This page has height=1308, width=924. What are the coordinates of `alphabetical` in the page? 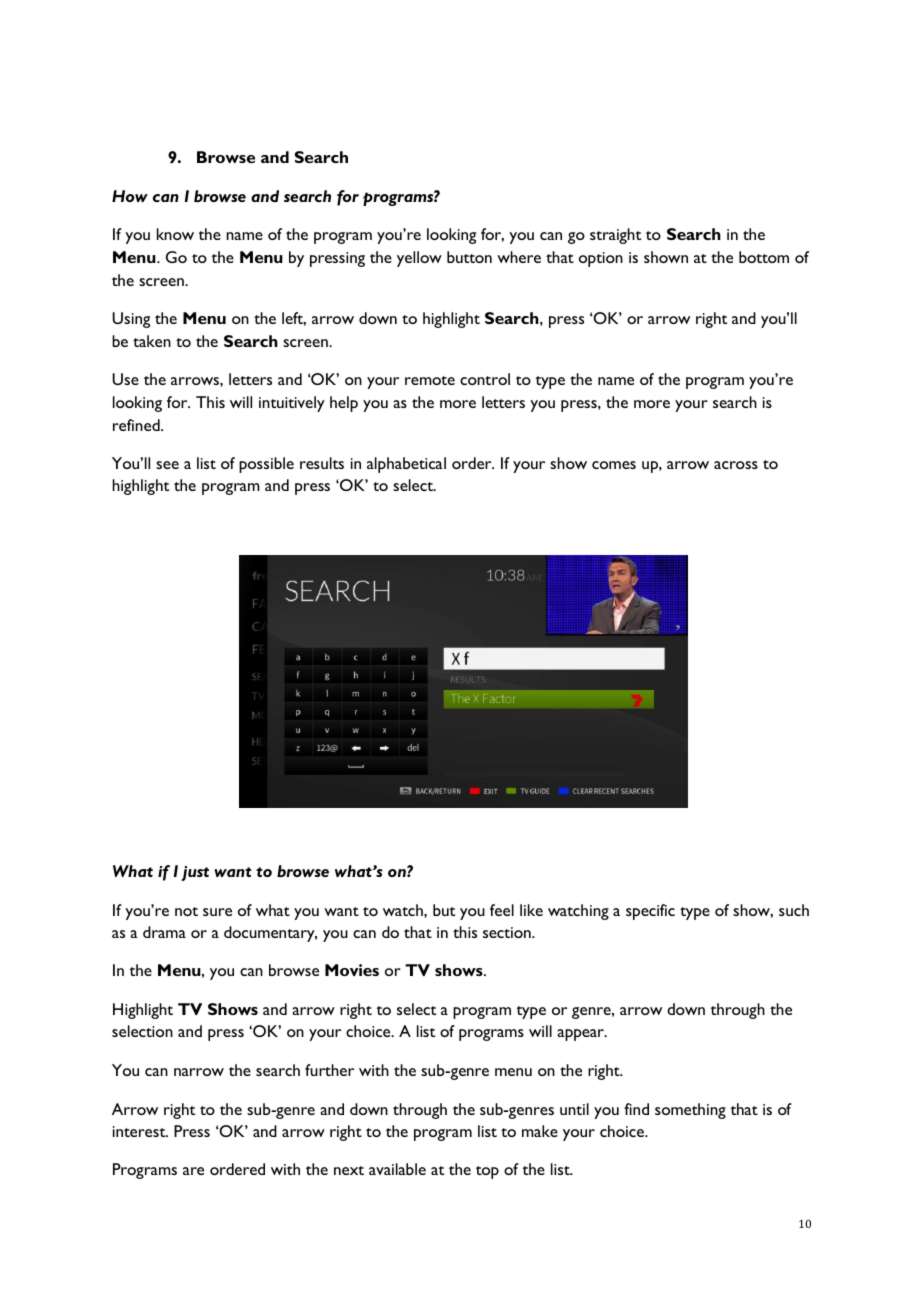 It's located at (406, 465).
